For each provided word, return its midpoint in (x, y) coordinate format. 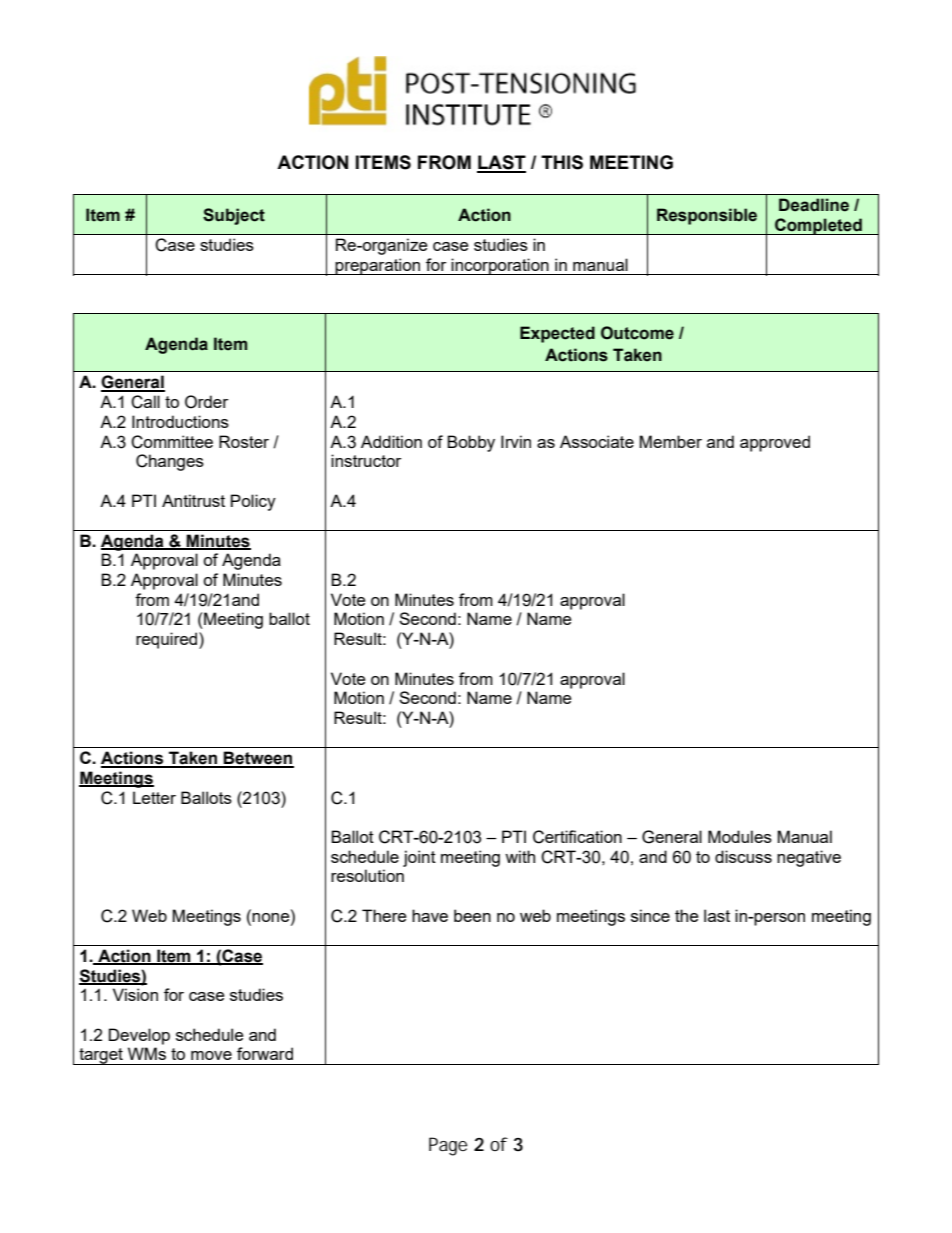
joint (419, 858)
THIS (562, 162)
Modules (740, 836)
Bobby (471, 443)
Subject (234, 216)
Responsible (707, 216)
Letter (154, 797)
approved (775, 443)
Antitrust (193, 500)
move (211, 1055)
